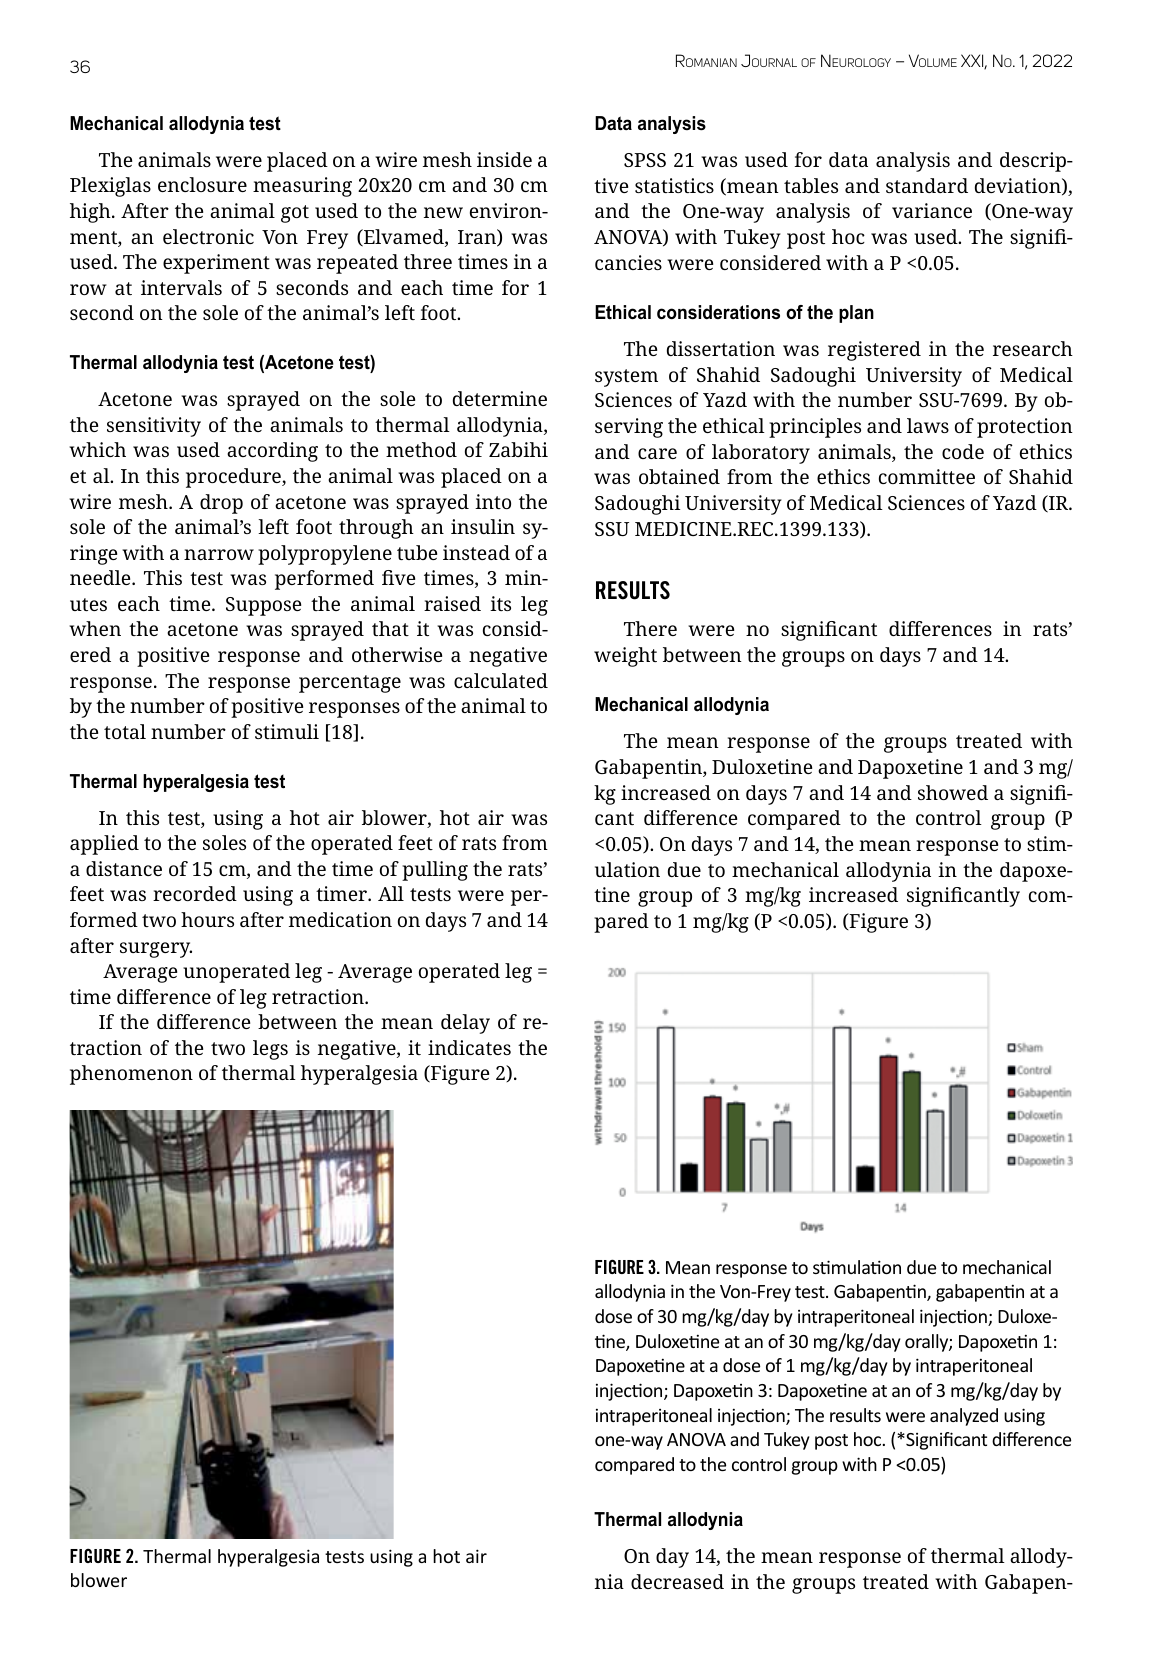  What do you see at coordinates (465, 1024) in the screenshot?
I see `delay` at bounding box center [465, 1024].
